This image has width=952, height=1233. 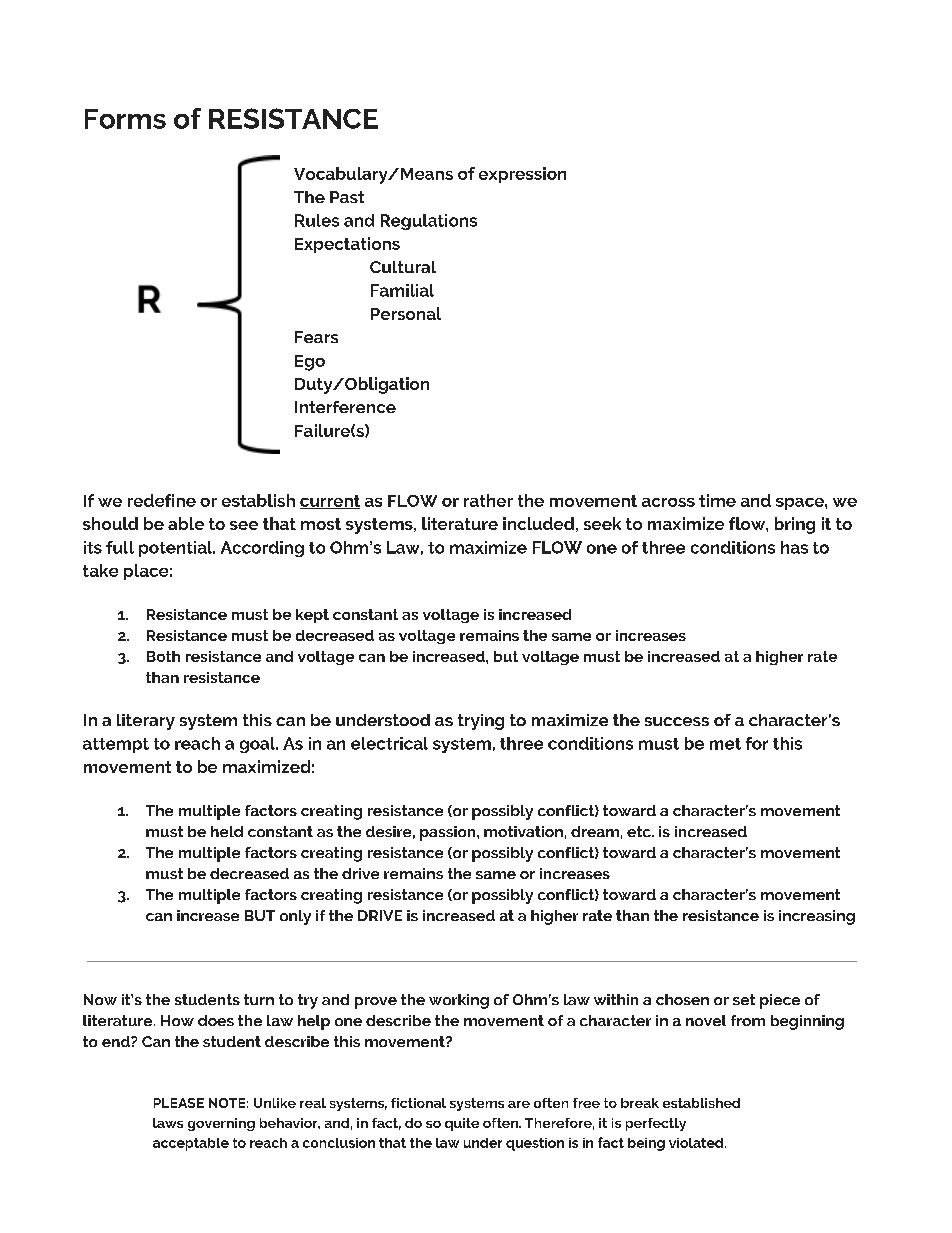 I want to click on met, so click(x=725, y=744).
